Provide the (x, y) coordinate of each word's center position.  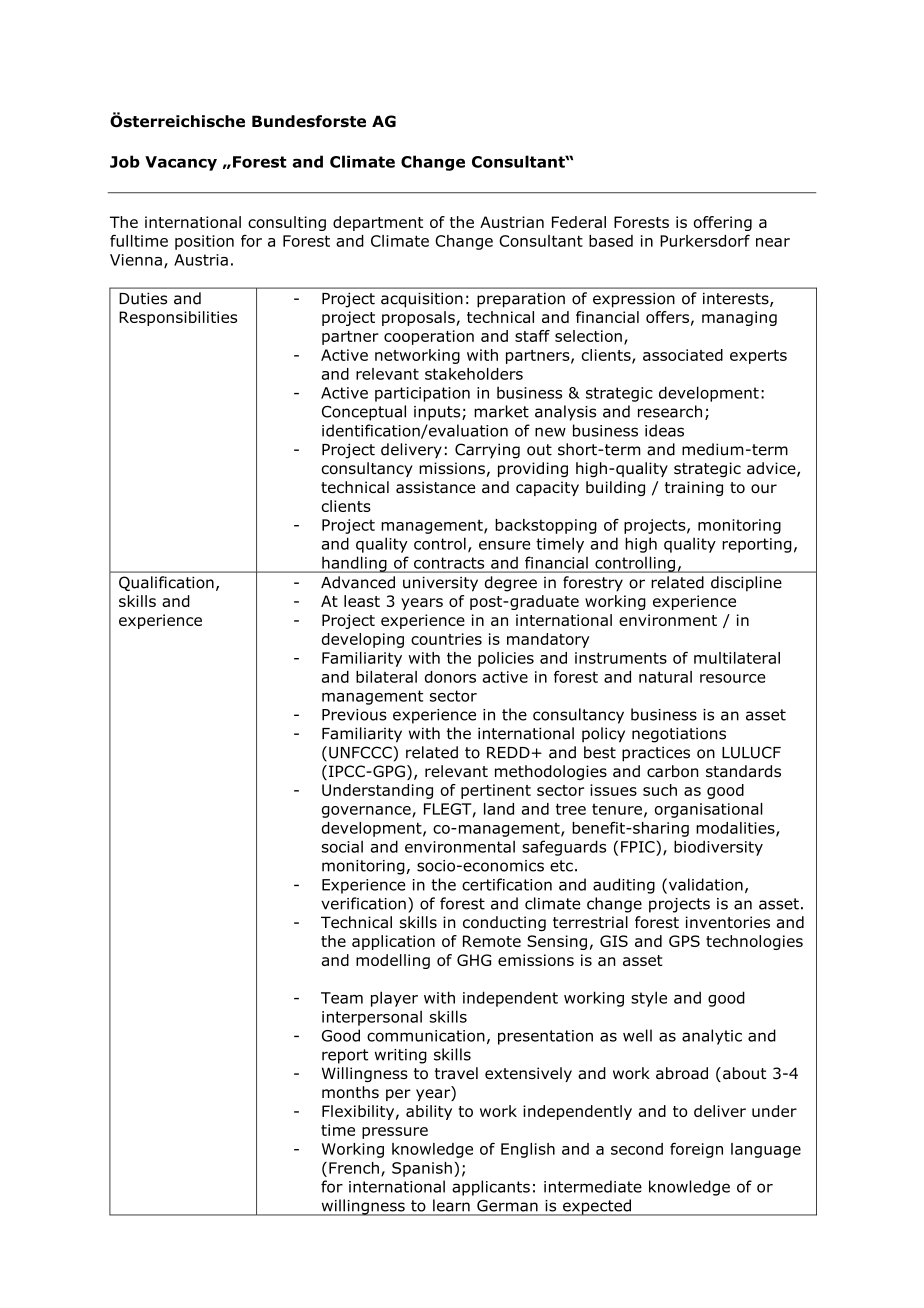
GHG (474, 960)
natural (665, 677)
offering (723, 223)
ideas (664, 430)
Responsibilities (178, 318)
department (378, 223)
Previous (354, 715)
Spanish (422, 1169)
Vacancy (181, 163)
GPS (684, 941)
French (354, 1168)
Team (342, 998)
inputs (438, 413)
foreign (696, 1150)
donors (450, 677)
